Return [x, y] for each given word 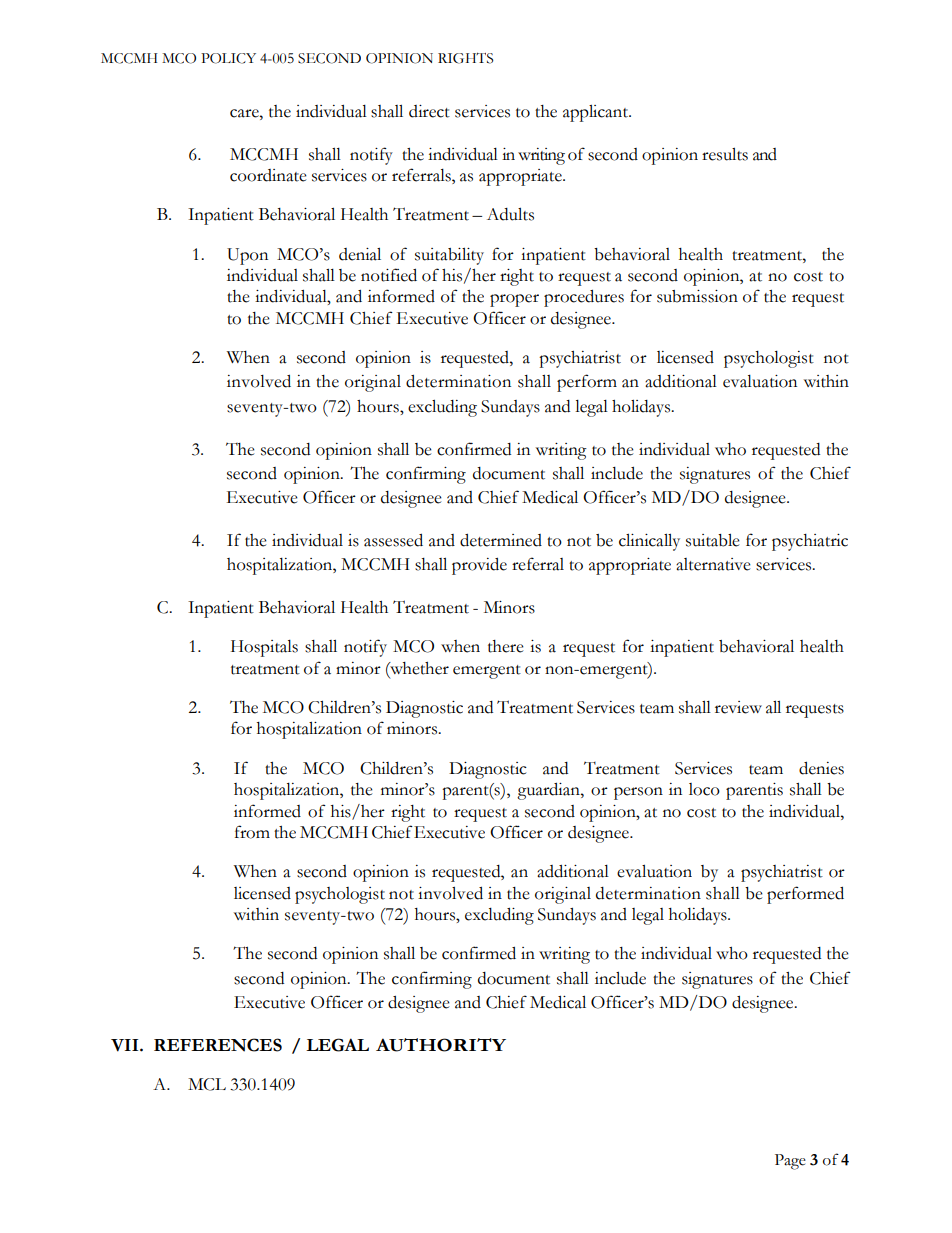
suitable [713, 540]
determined [501, 540]
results [725, 154]
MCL [207, 1084]
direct [429, 111]
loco [704, 789]
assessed [393, 540]
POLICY [228, 58]
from [252, 832]
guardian [549, 791]
